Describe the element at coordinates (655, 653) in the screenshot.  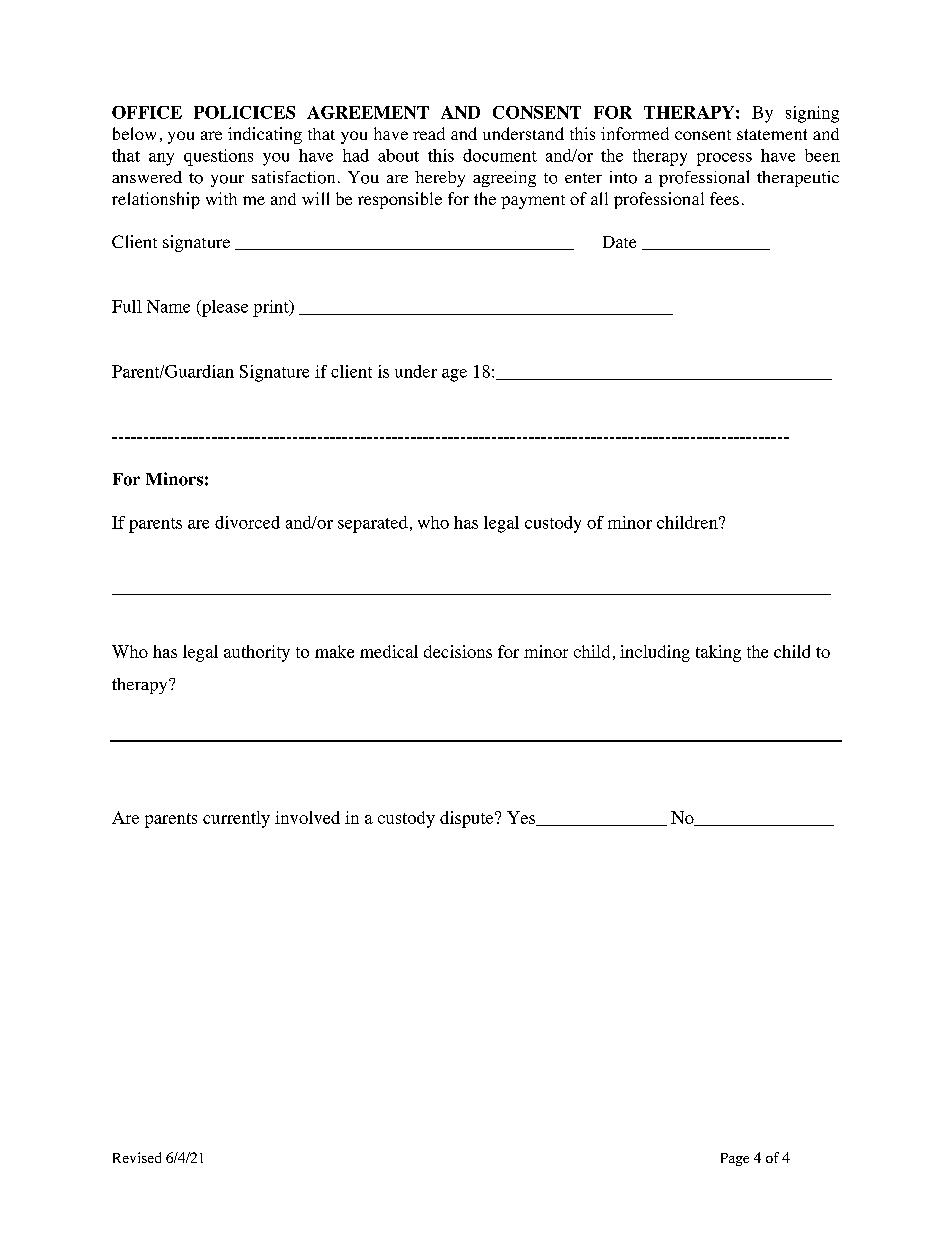
I see `including` at that location.
